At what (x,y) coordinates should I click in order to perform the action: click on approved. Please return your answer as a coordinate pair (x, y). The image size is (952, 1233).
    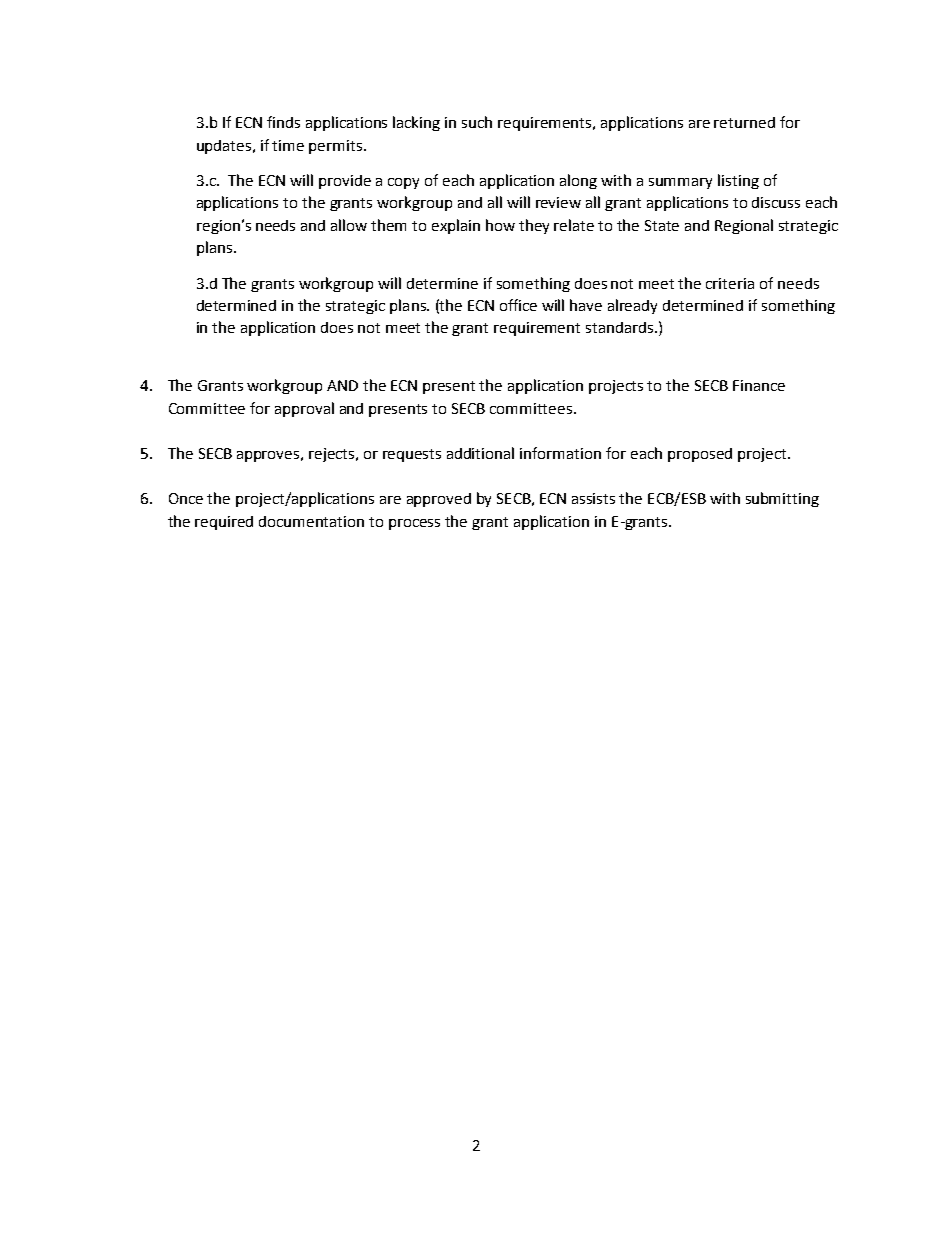
    Looking at the image, I should click on (439, 500).
